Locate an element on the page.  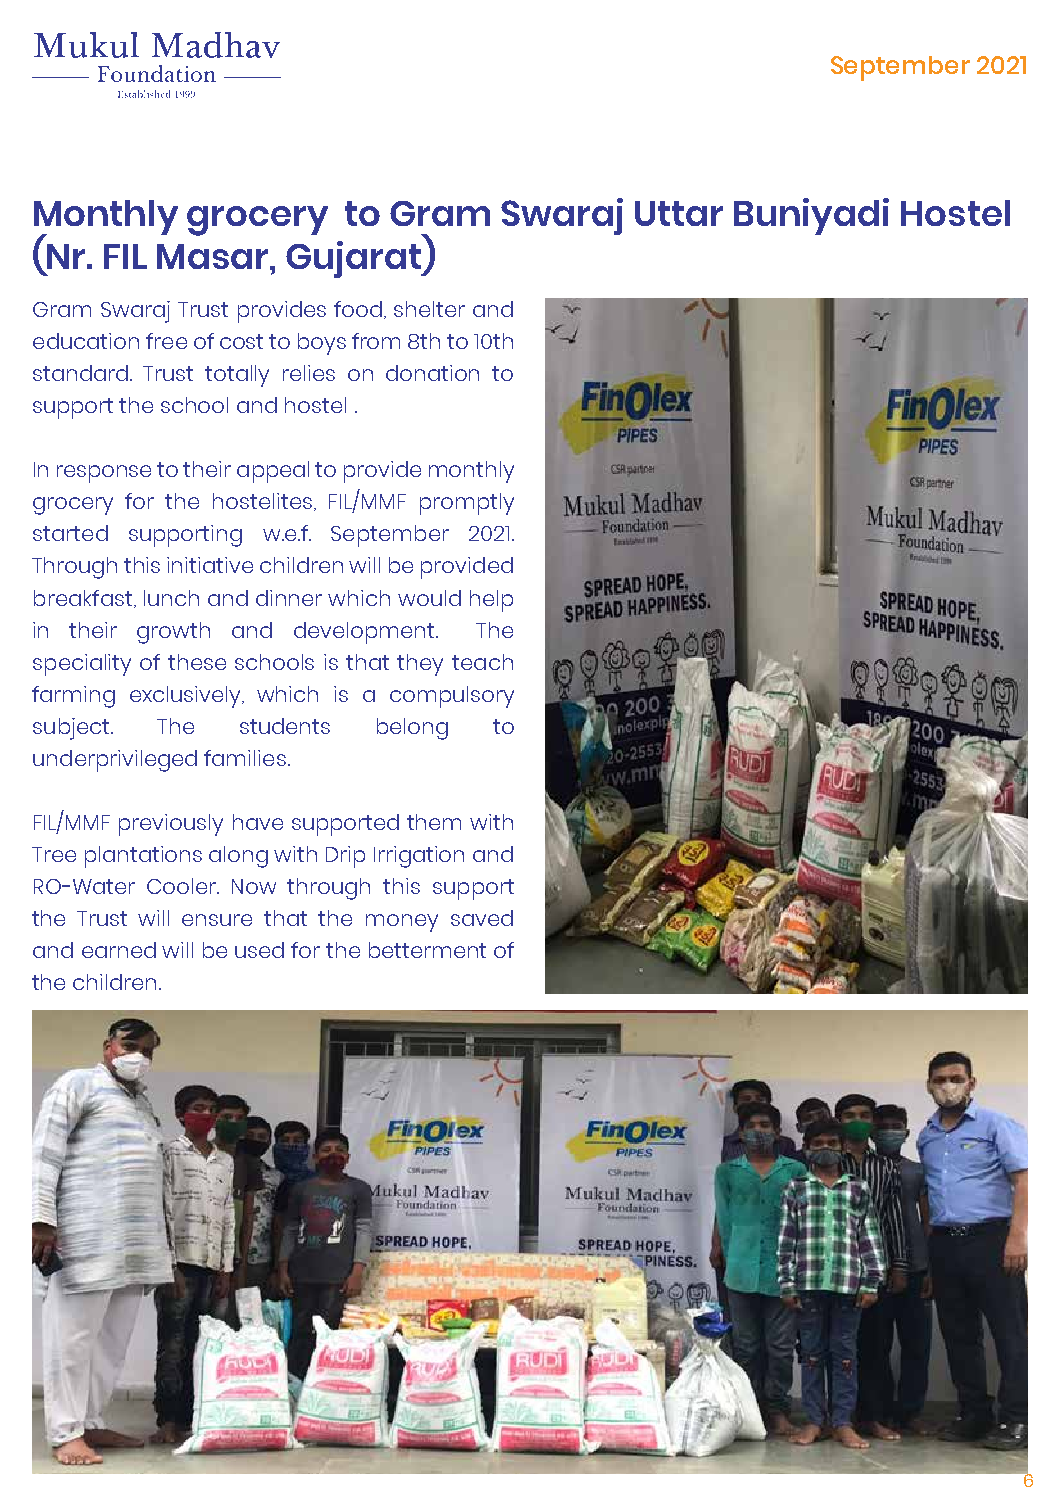
free is located at coordinates (166, 341).
